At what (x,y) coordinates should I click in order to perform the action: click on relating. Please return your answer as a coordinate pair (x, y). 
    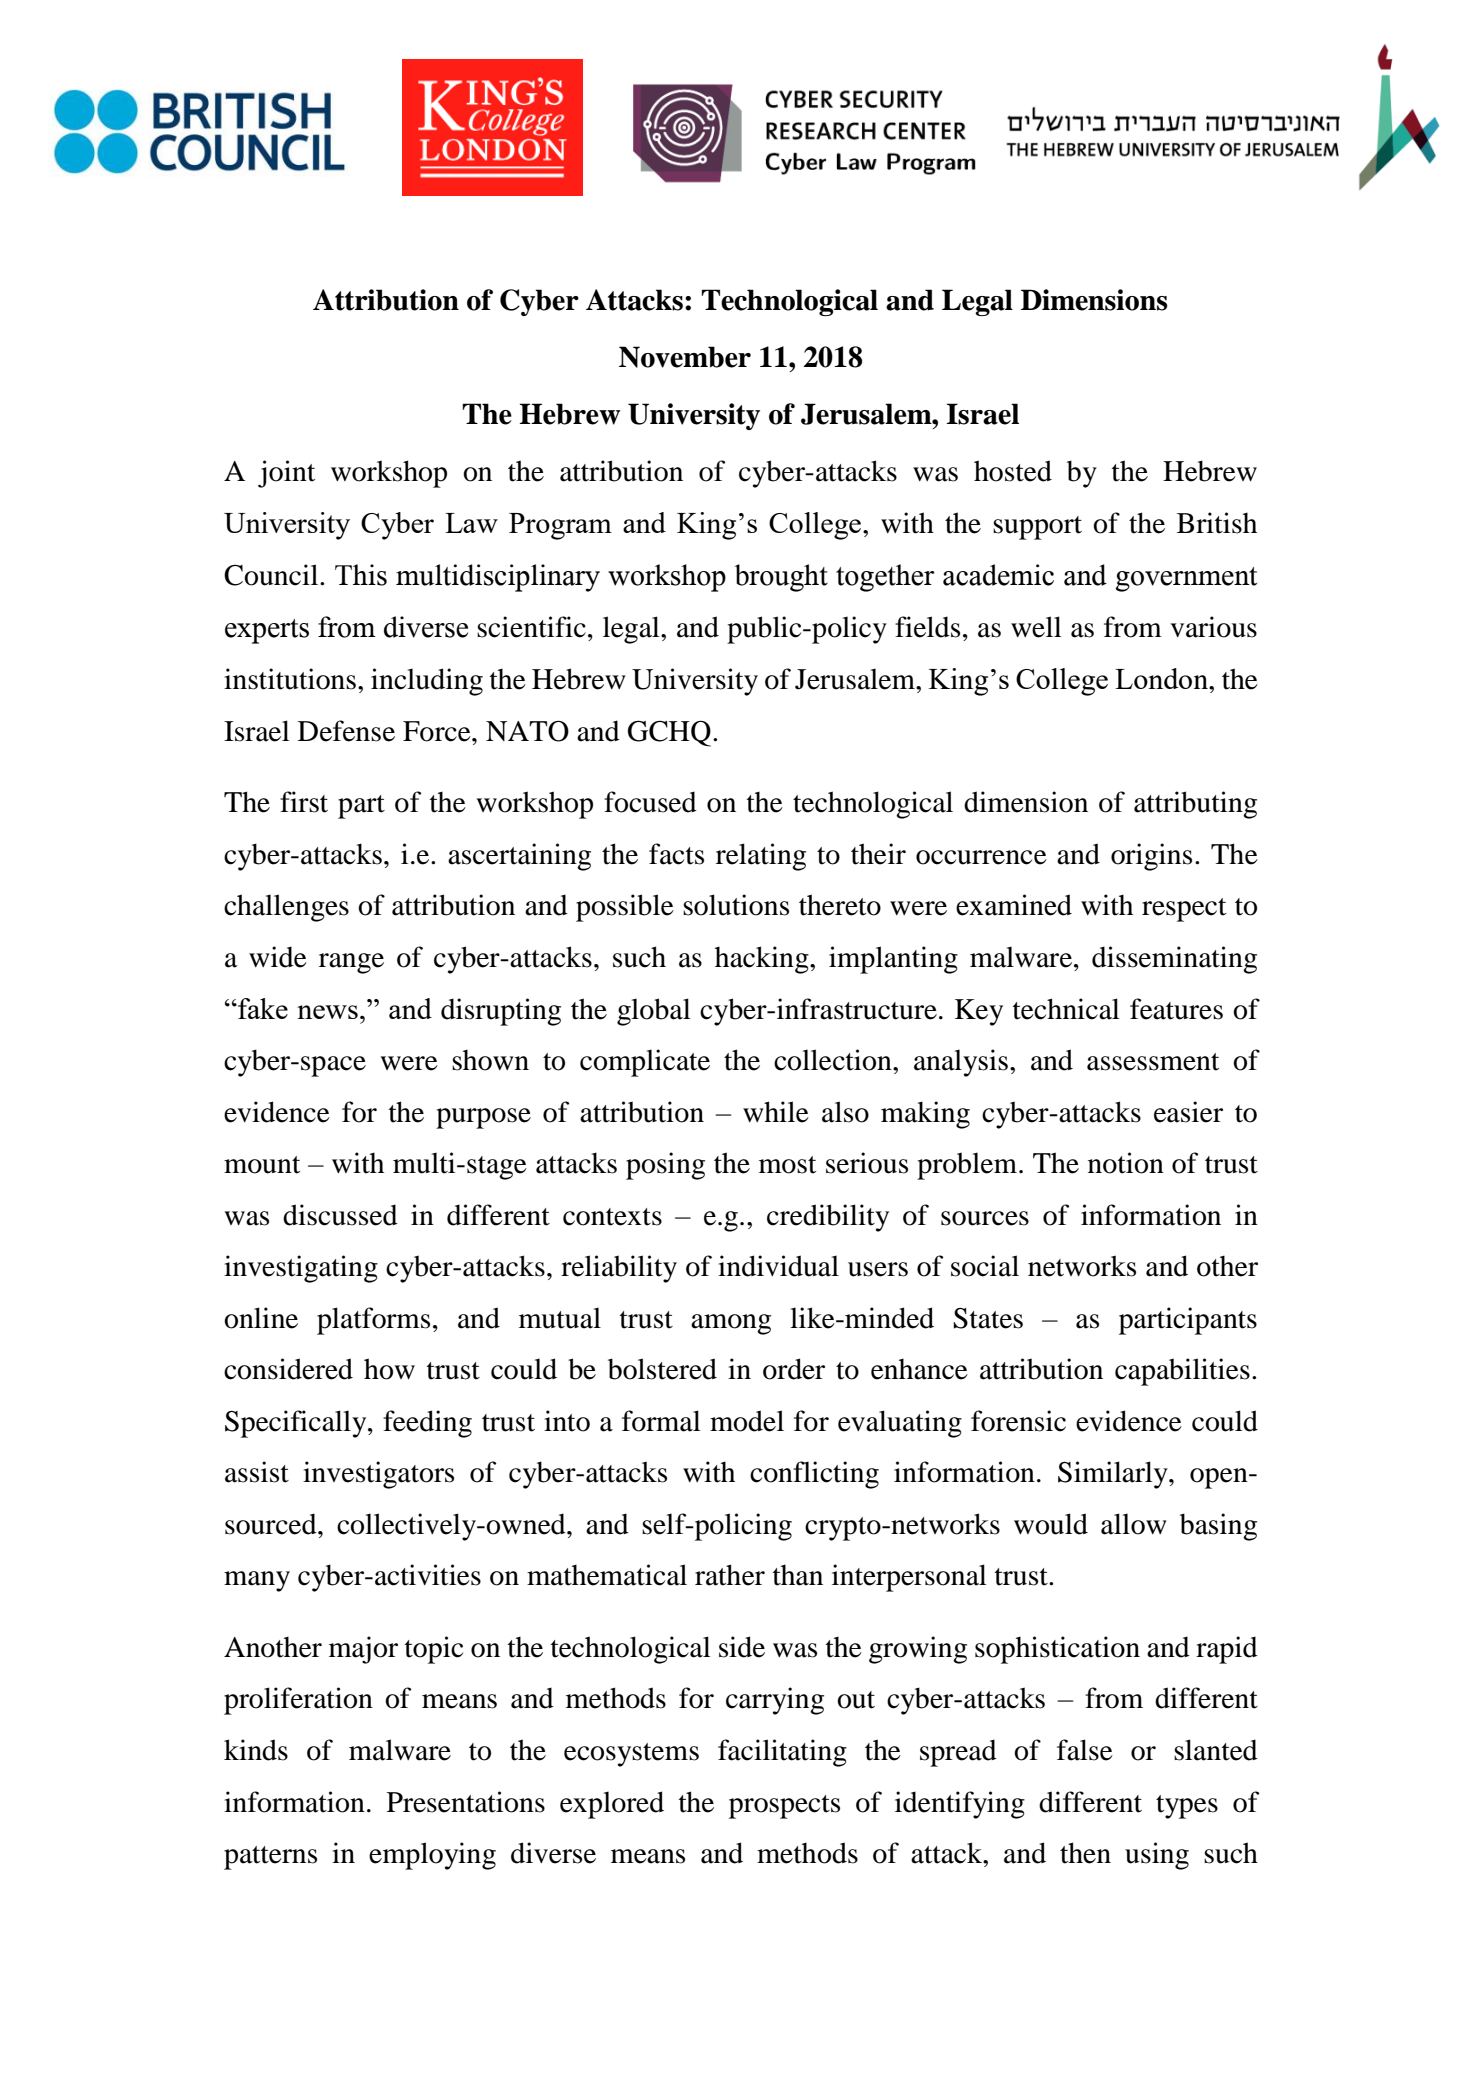
    Looking at the image, I should click on (761, 857).
